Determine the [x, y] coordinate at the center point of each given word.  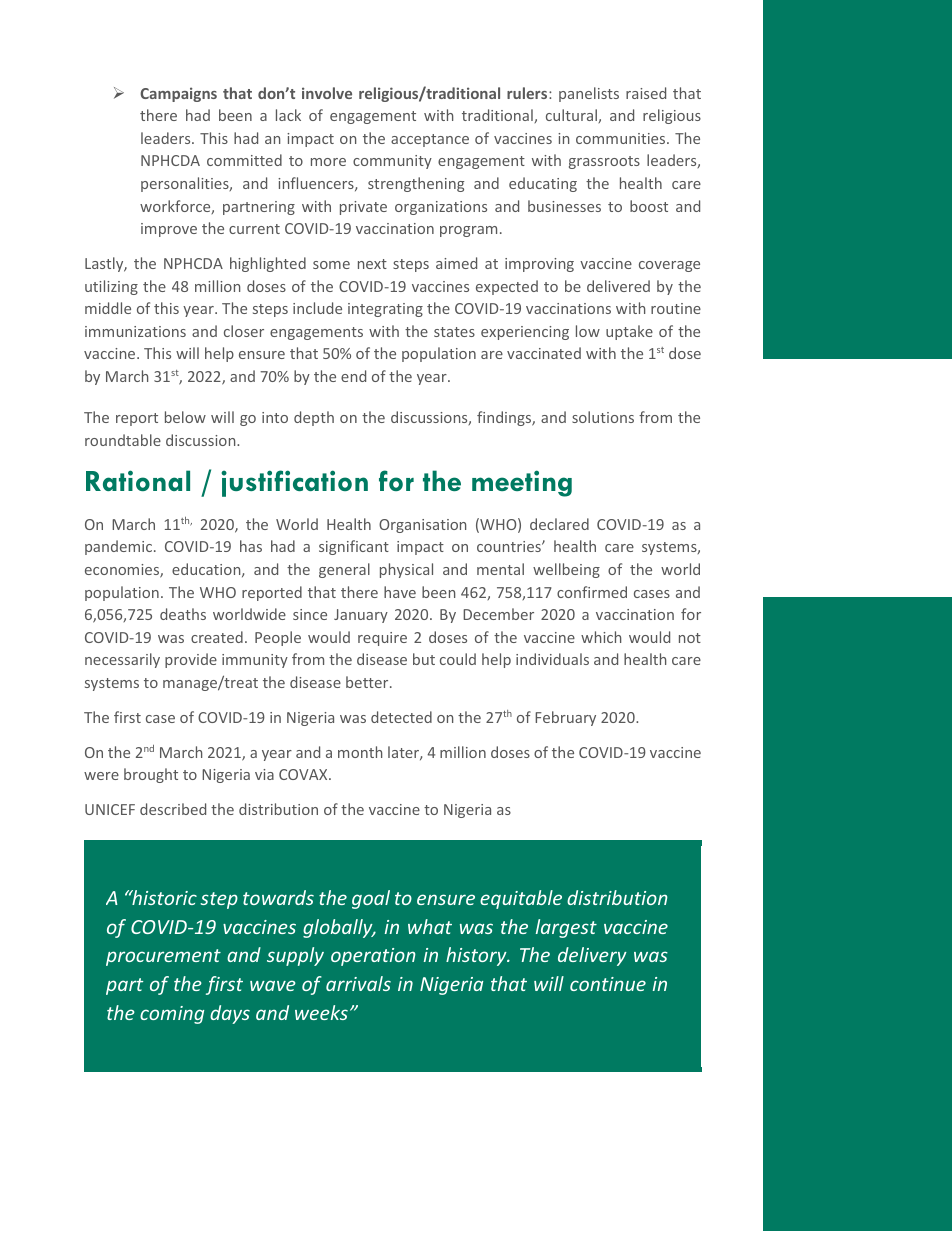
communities [622, 138]
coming [172, 1015]
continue [608, 984]
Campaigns [178, 94]
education [207, 570]
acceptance [430, 140]
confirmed [592, 592]
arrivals [358, 983]
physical [406, 570]
